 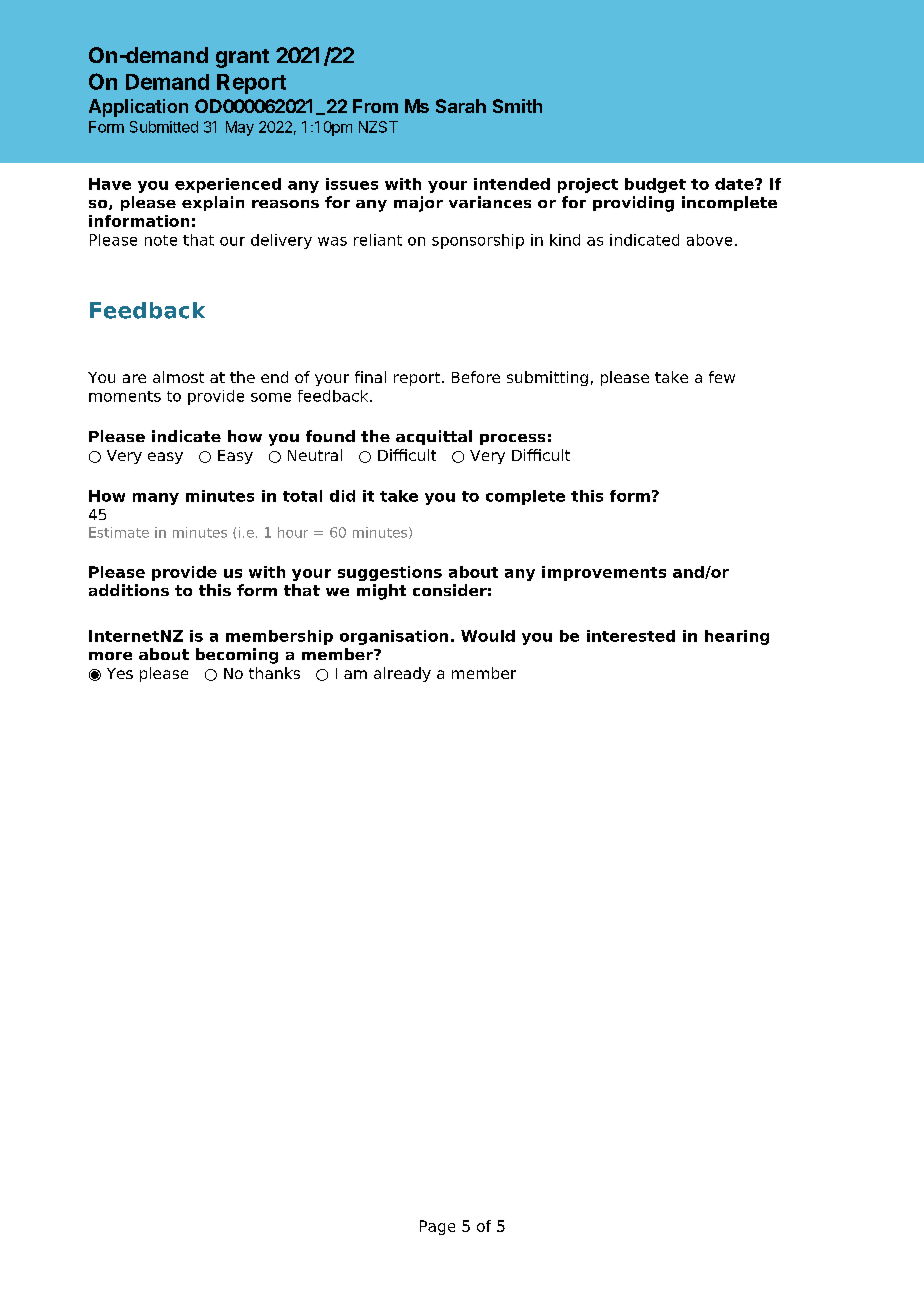 What do you see at coordinates (655, 185) in the screenshot?
I see `budget` at bounding box center [655, 185].
